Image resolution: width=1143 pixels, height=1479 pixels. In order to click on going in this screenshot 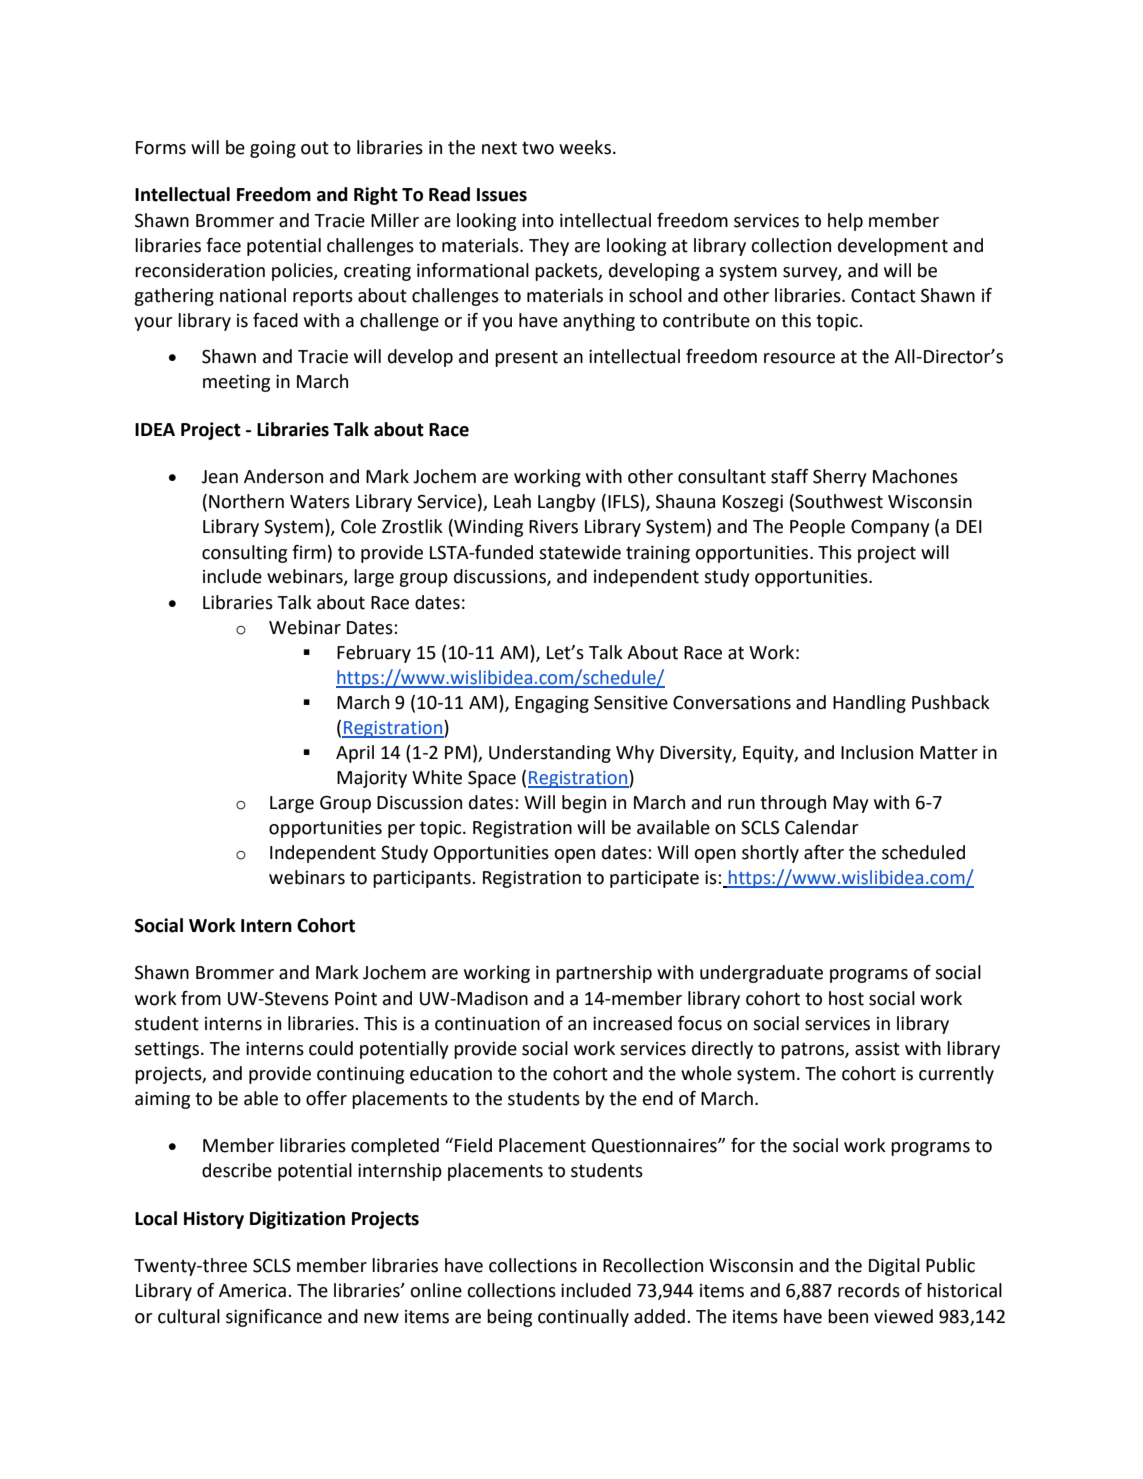, I will do `click(273, 149)`.
